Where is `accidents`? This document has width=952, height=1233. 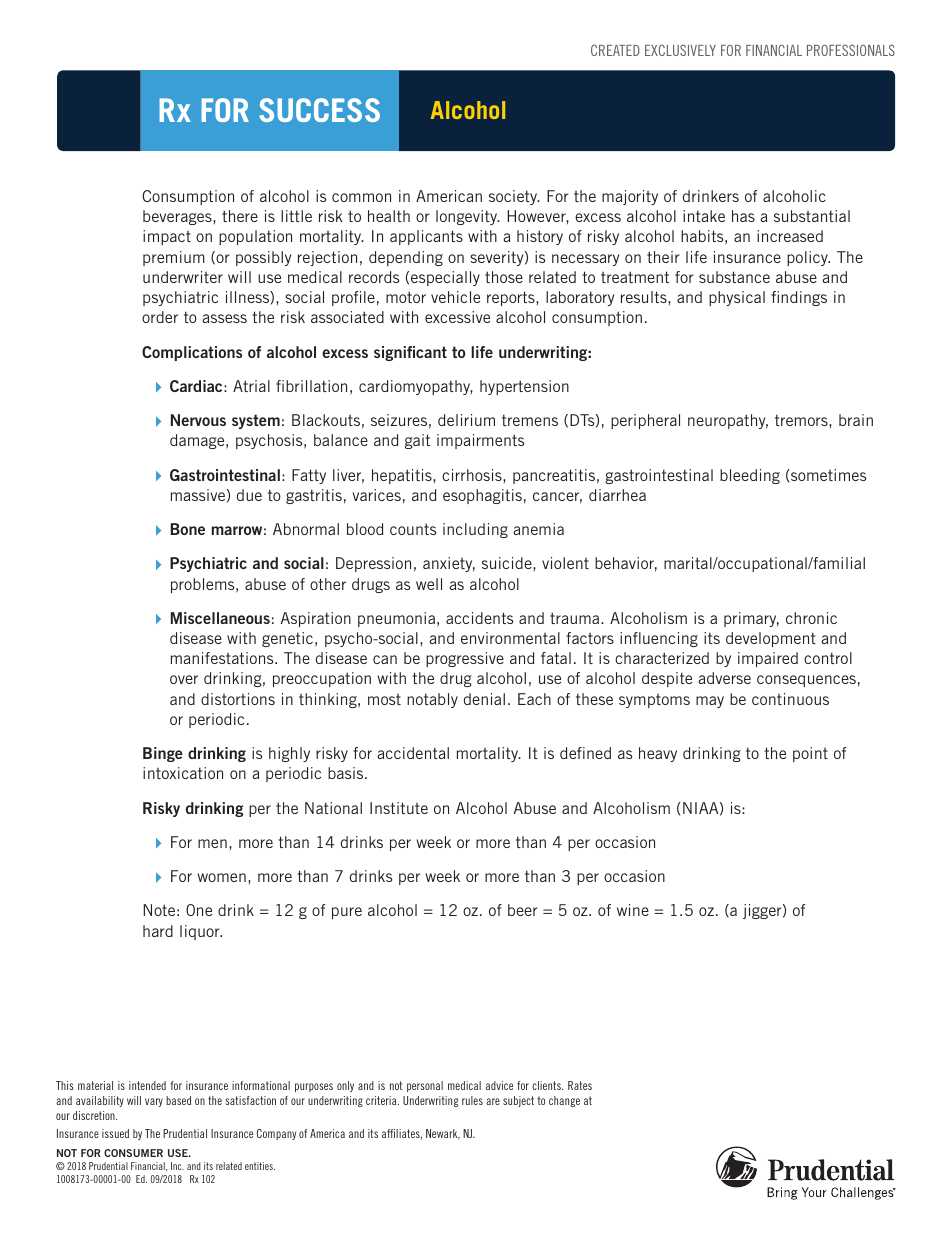
accidents is located at coordinates (479, 618).
